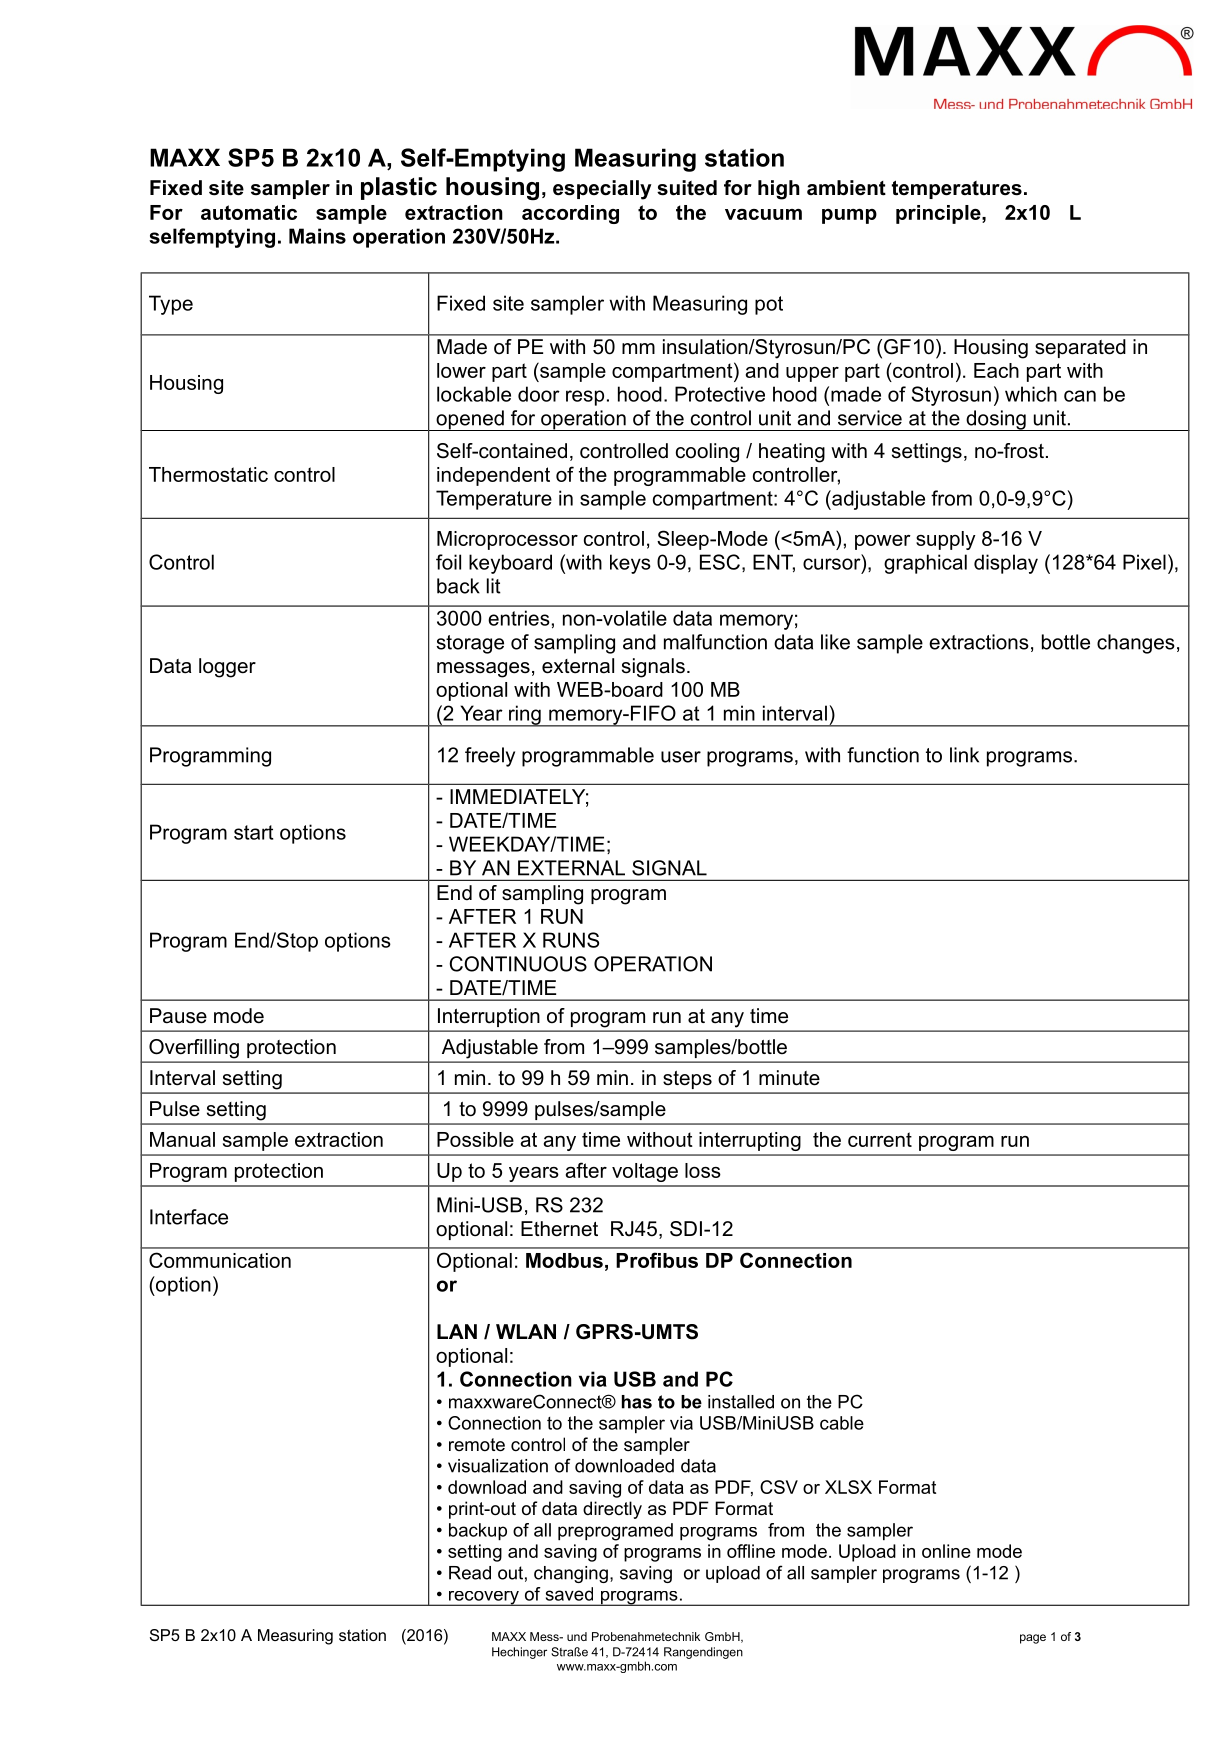  I want to click on Read, so click(470, 1573).
